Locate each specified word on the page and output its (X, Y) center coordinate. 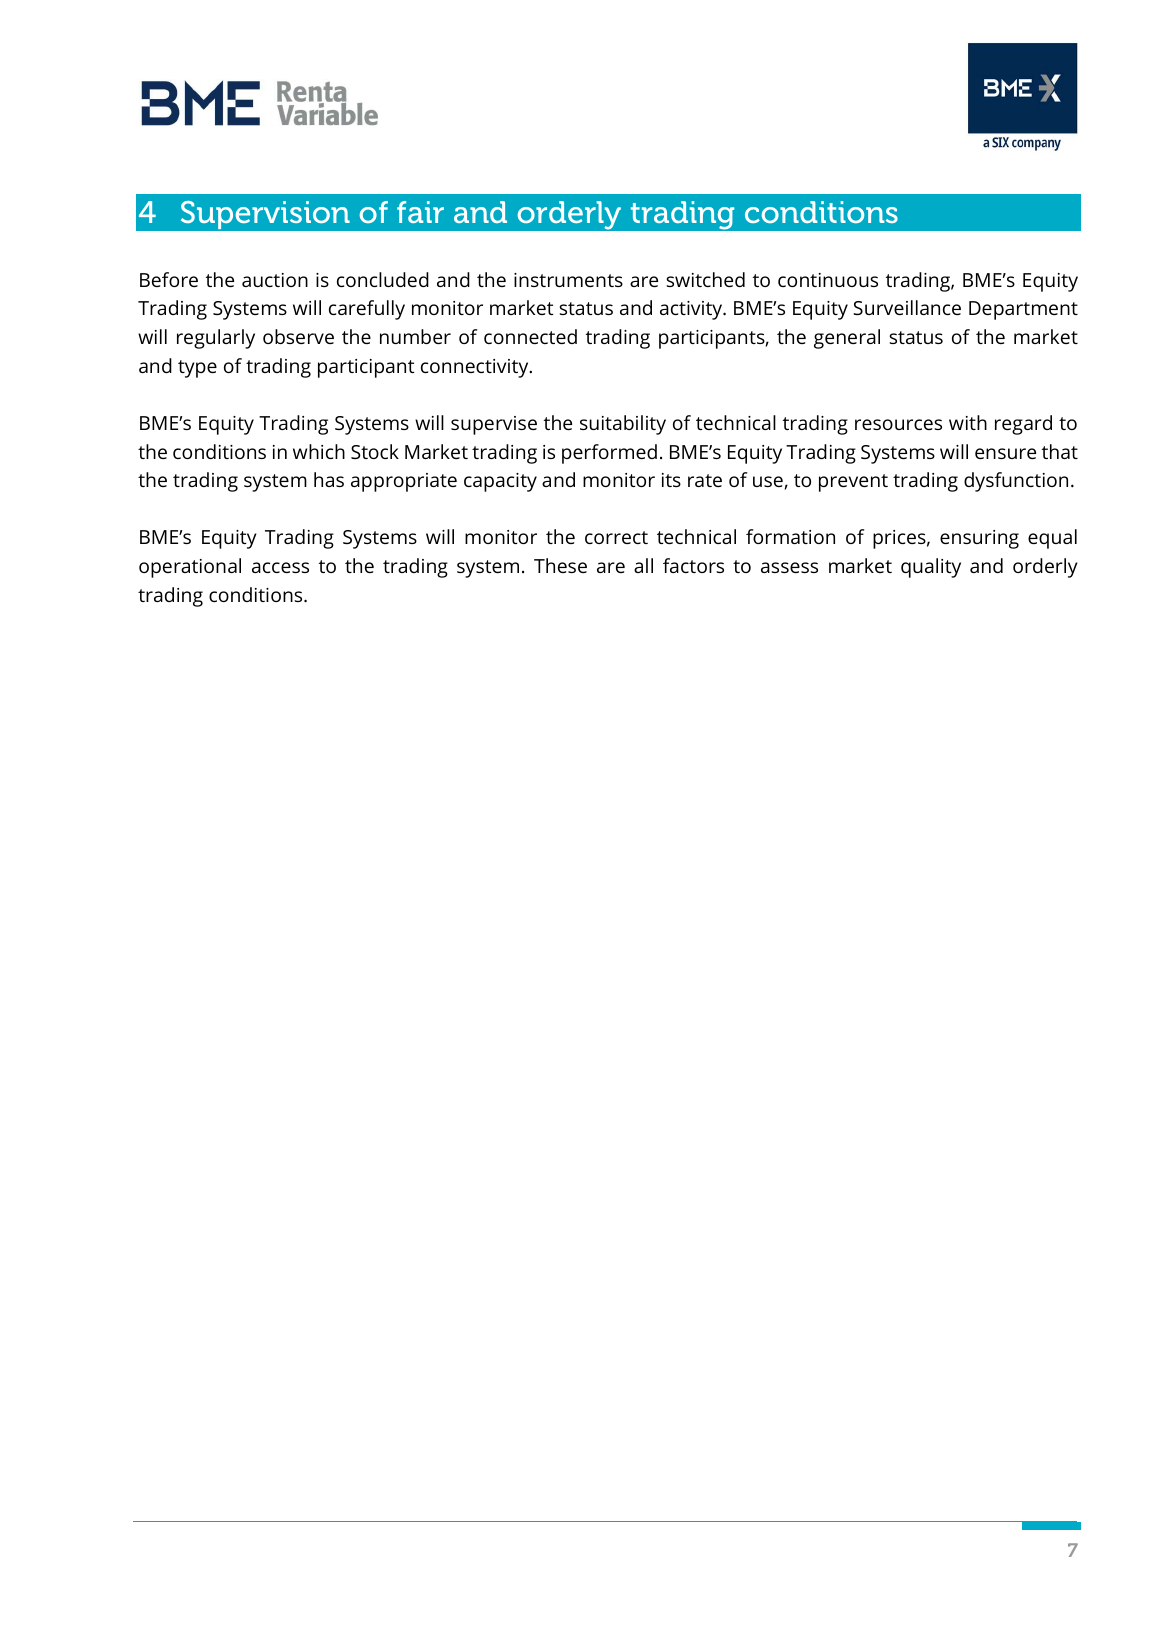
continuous (828, 280)
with (968, 422)
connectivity (476, 368)
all (643, 565)
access (280, 567)
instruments (568, 280)
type (197, 369)
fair (420, 212)
